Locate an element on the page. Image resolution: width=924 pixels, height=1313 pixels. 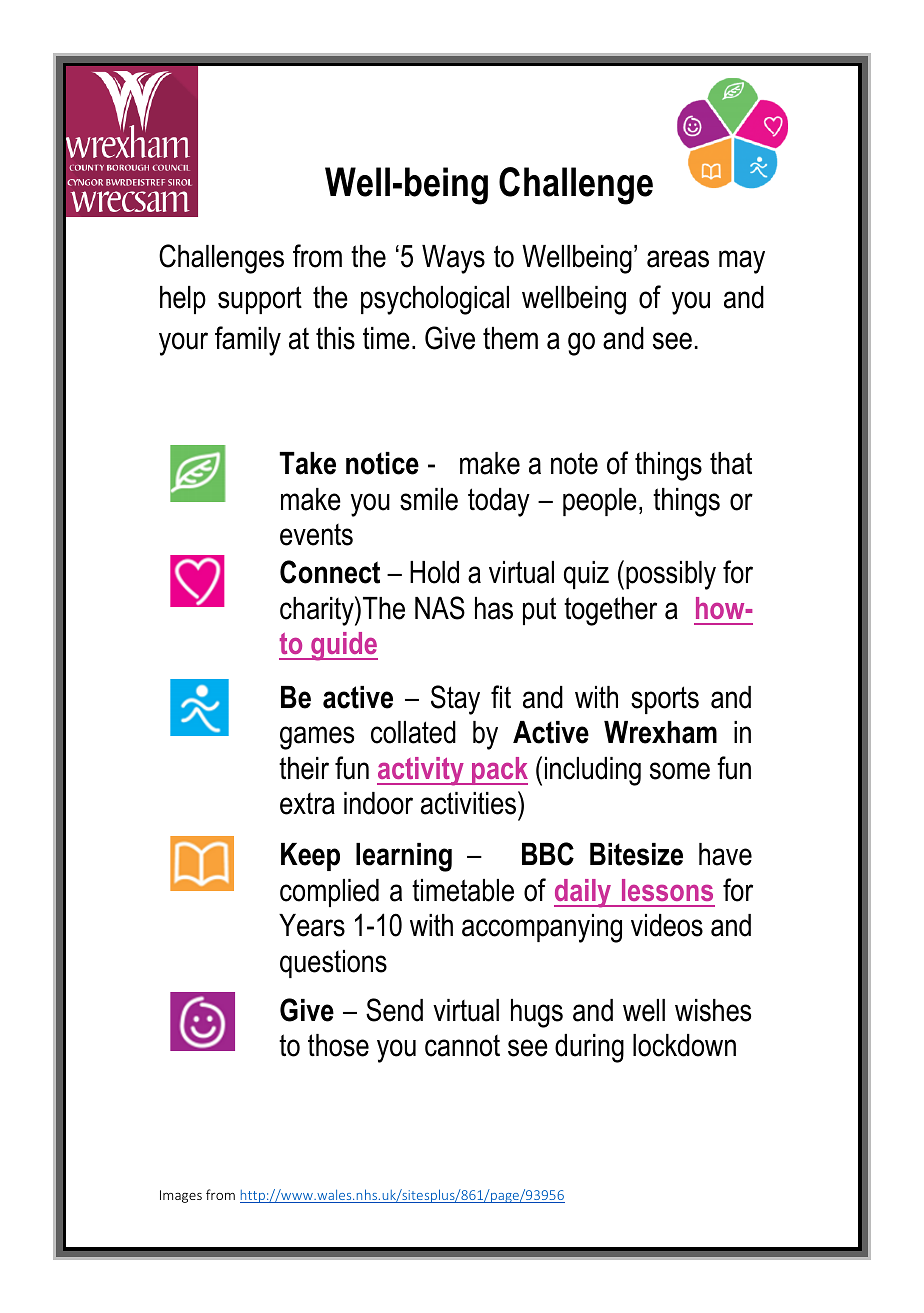
events is located at coordinates (316, 535).
